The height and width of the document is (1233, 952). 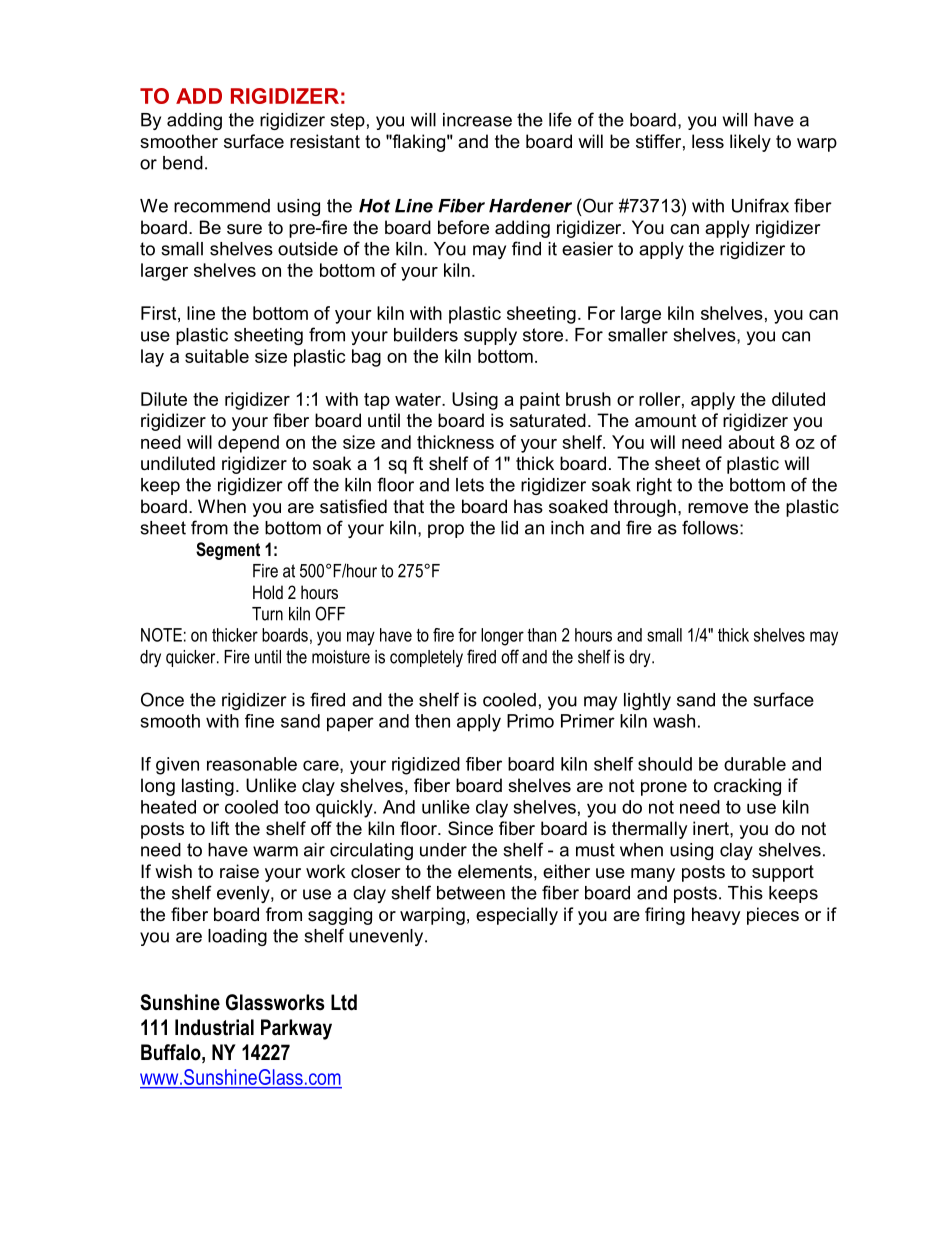 What do you see at coordinates (446, 531) in the document?
I see `prop` at bounding box center [446, 531].
